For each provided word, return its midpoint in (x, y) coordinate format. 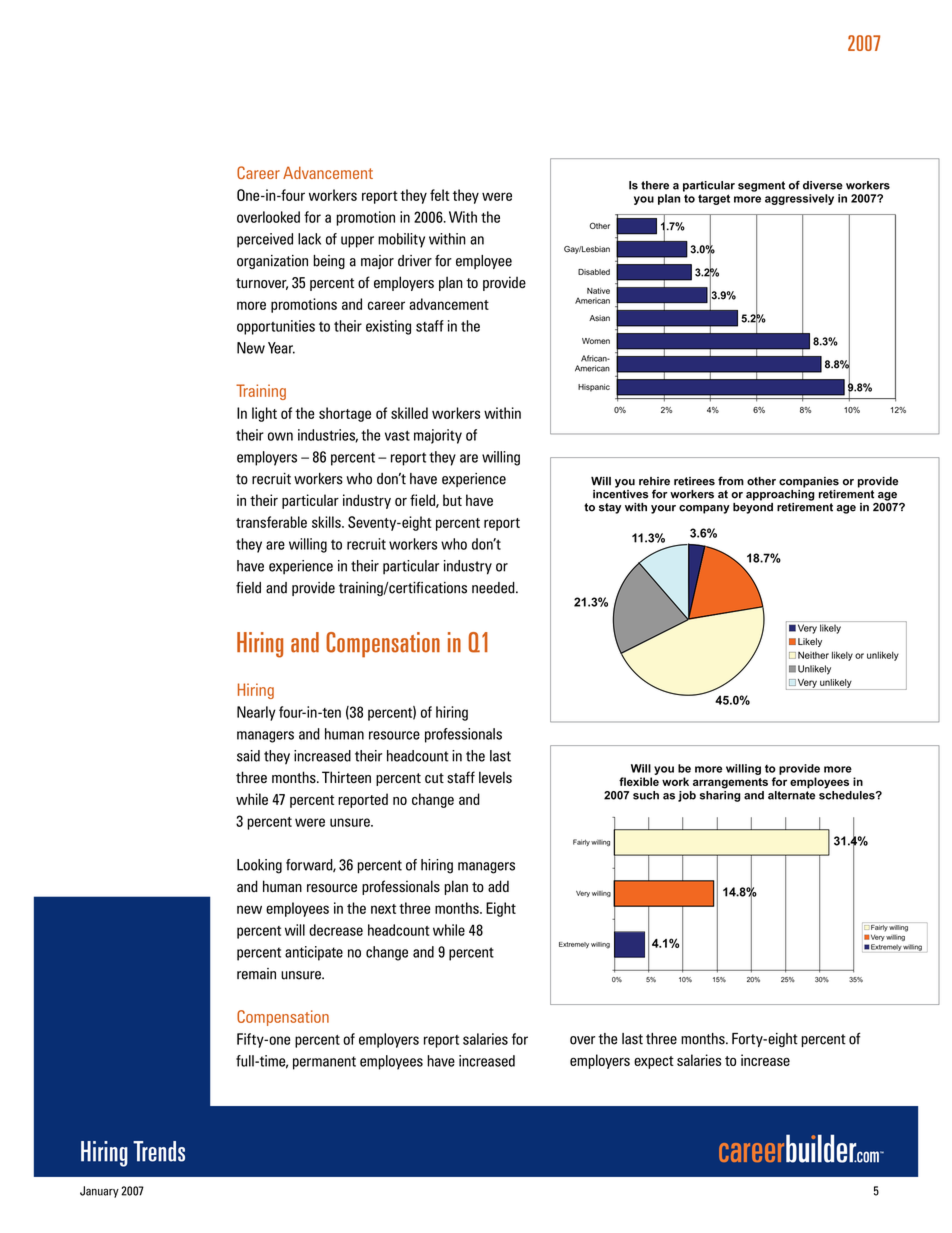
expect (654, 1062)
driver (415, 261)
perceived (265, 240)
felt (440, 195)
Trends (159, 1151)
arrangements (730, 783)
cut (434, 778)
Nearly (256, 713)
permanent (324, 1063)
